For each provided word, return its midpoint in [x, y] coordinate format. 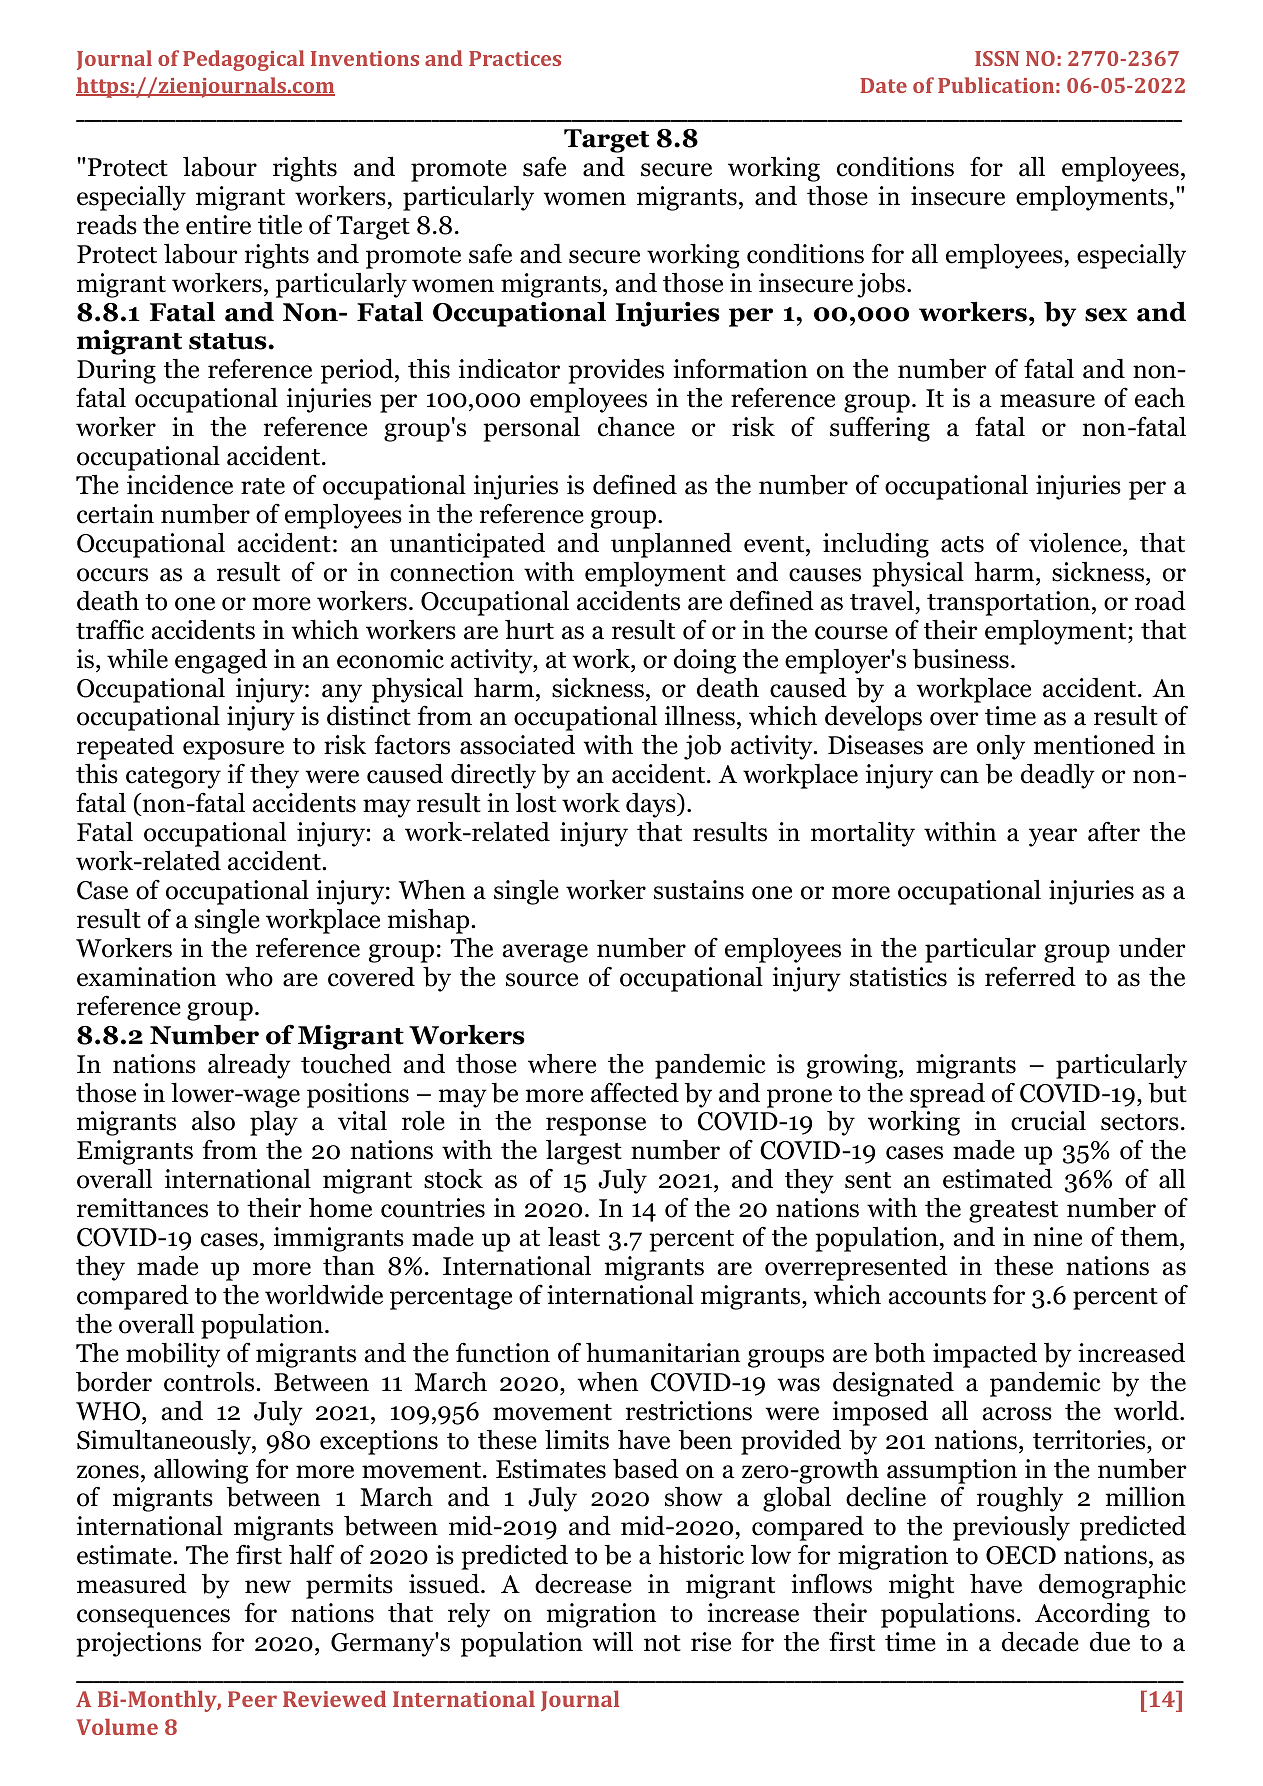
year [1053, 837]
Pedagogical [243, 60]
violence [1076, 542]
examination [146, 977]
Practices [515, 58]
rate [263, 486]
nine [1057, 1237]
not [662, 1643]
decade [1040, 1641]
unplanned [671, 545]
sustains [699, 890]
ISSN [997, 58]
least [574, 1237]
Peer [252, 1699]
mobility [173, 1355]
